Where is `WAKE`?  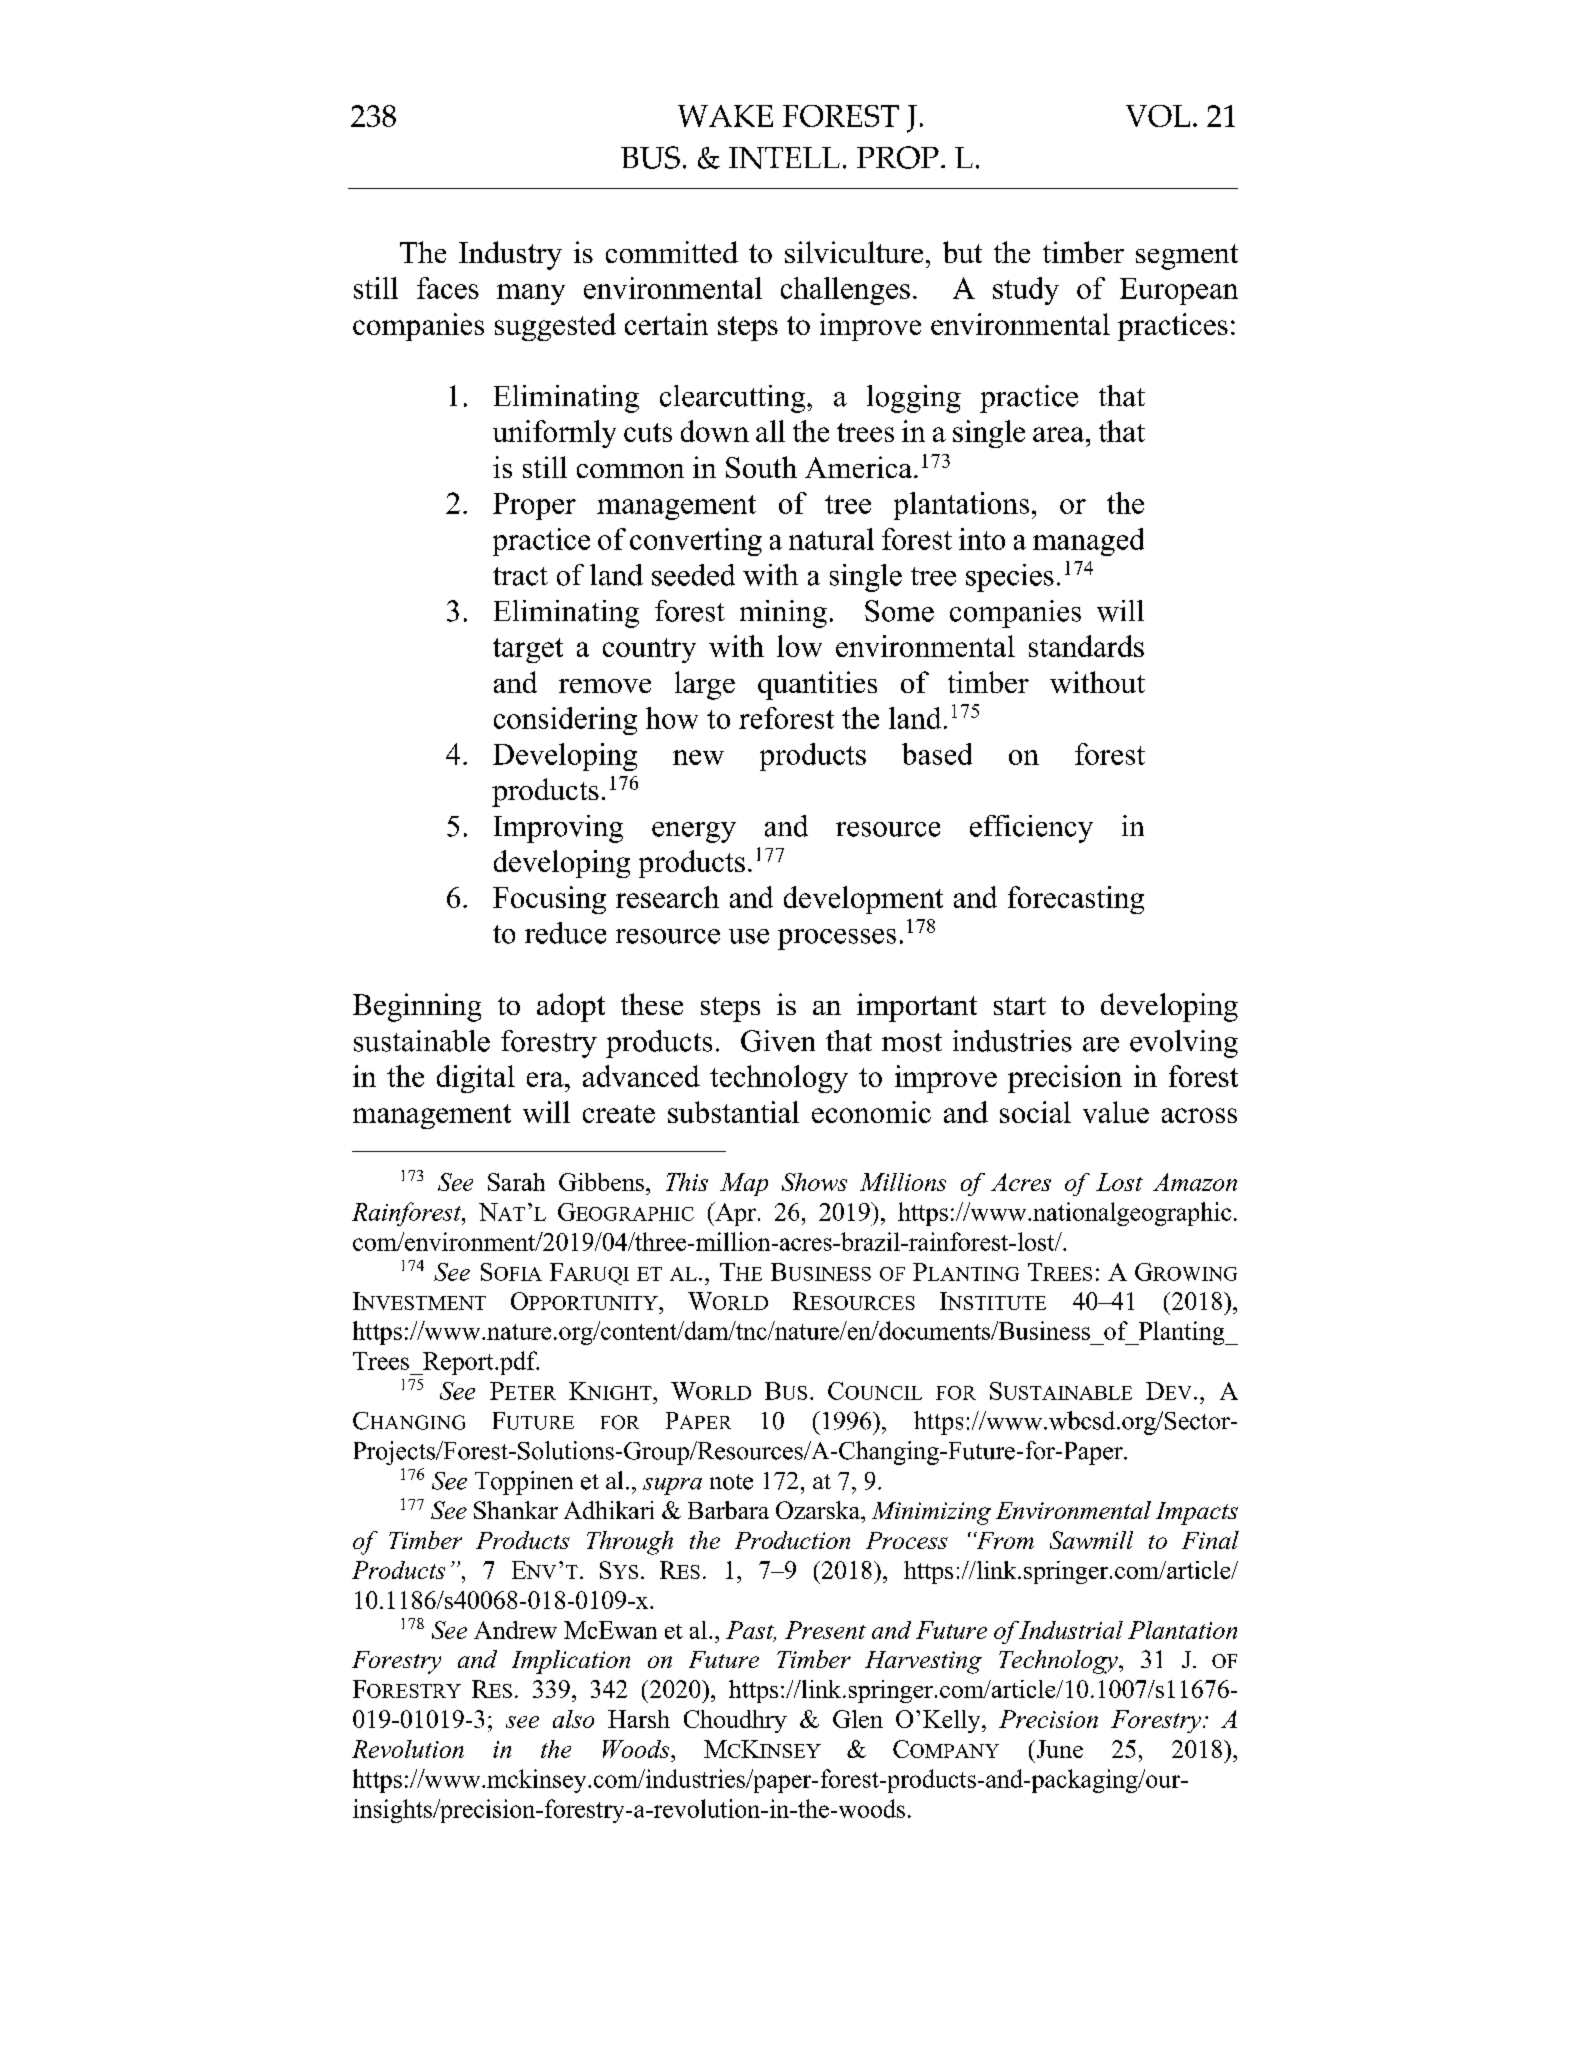 WAKE is located at coordinates (725, 116).
